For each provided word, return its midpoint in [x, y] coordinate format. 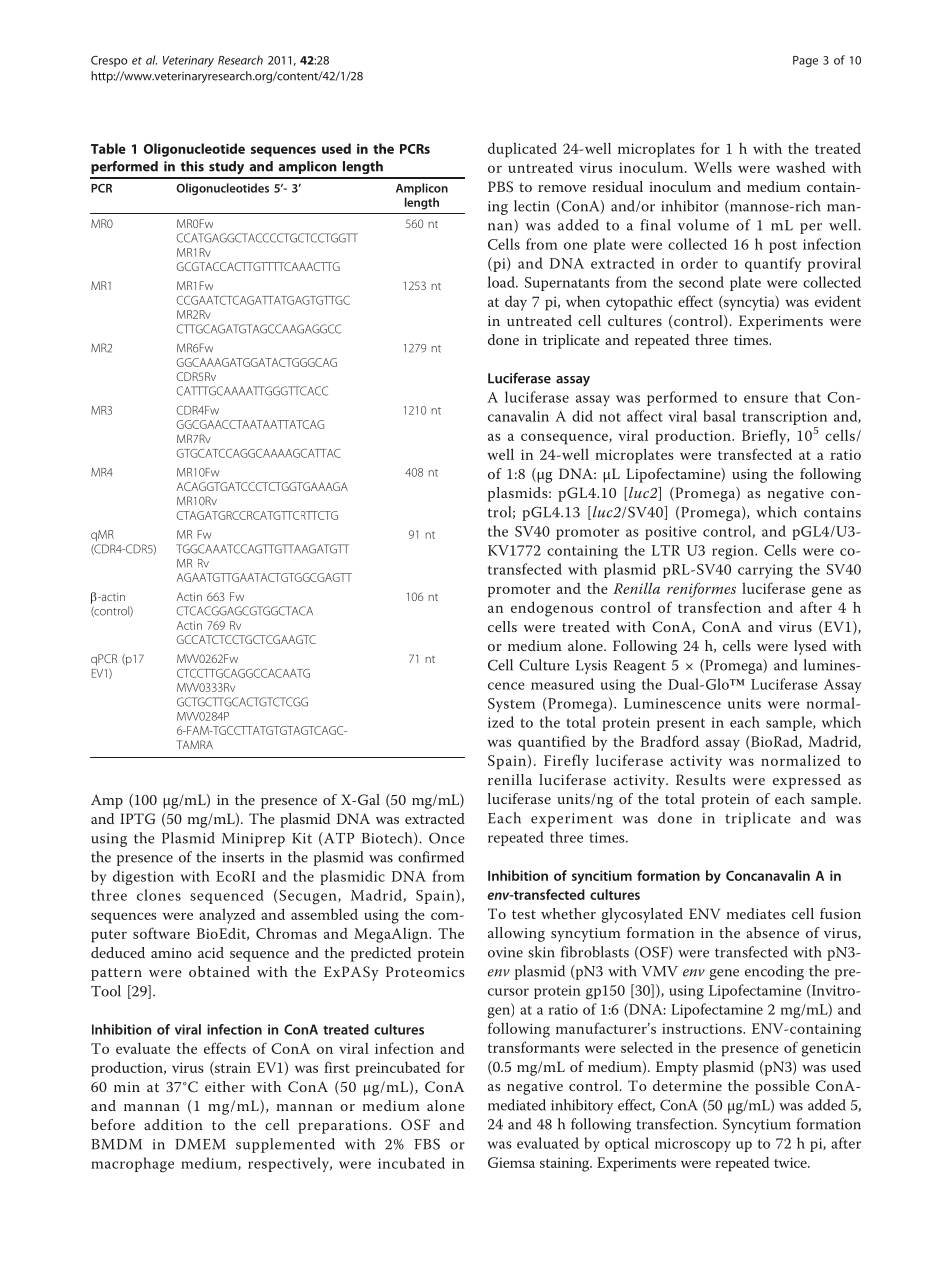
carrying [765, 571]
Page [805, 61]
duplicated [522, 150]
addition [173, 1124]
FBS [427, 1144]
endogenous [552, 609]
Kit [302, 838]
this [192, 166]
